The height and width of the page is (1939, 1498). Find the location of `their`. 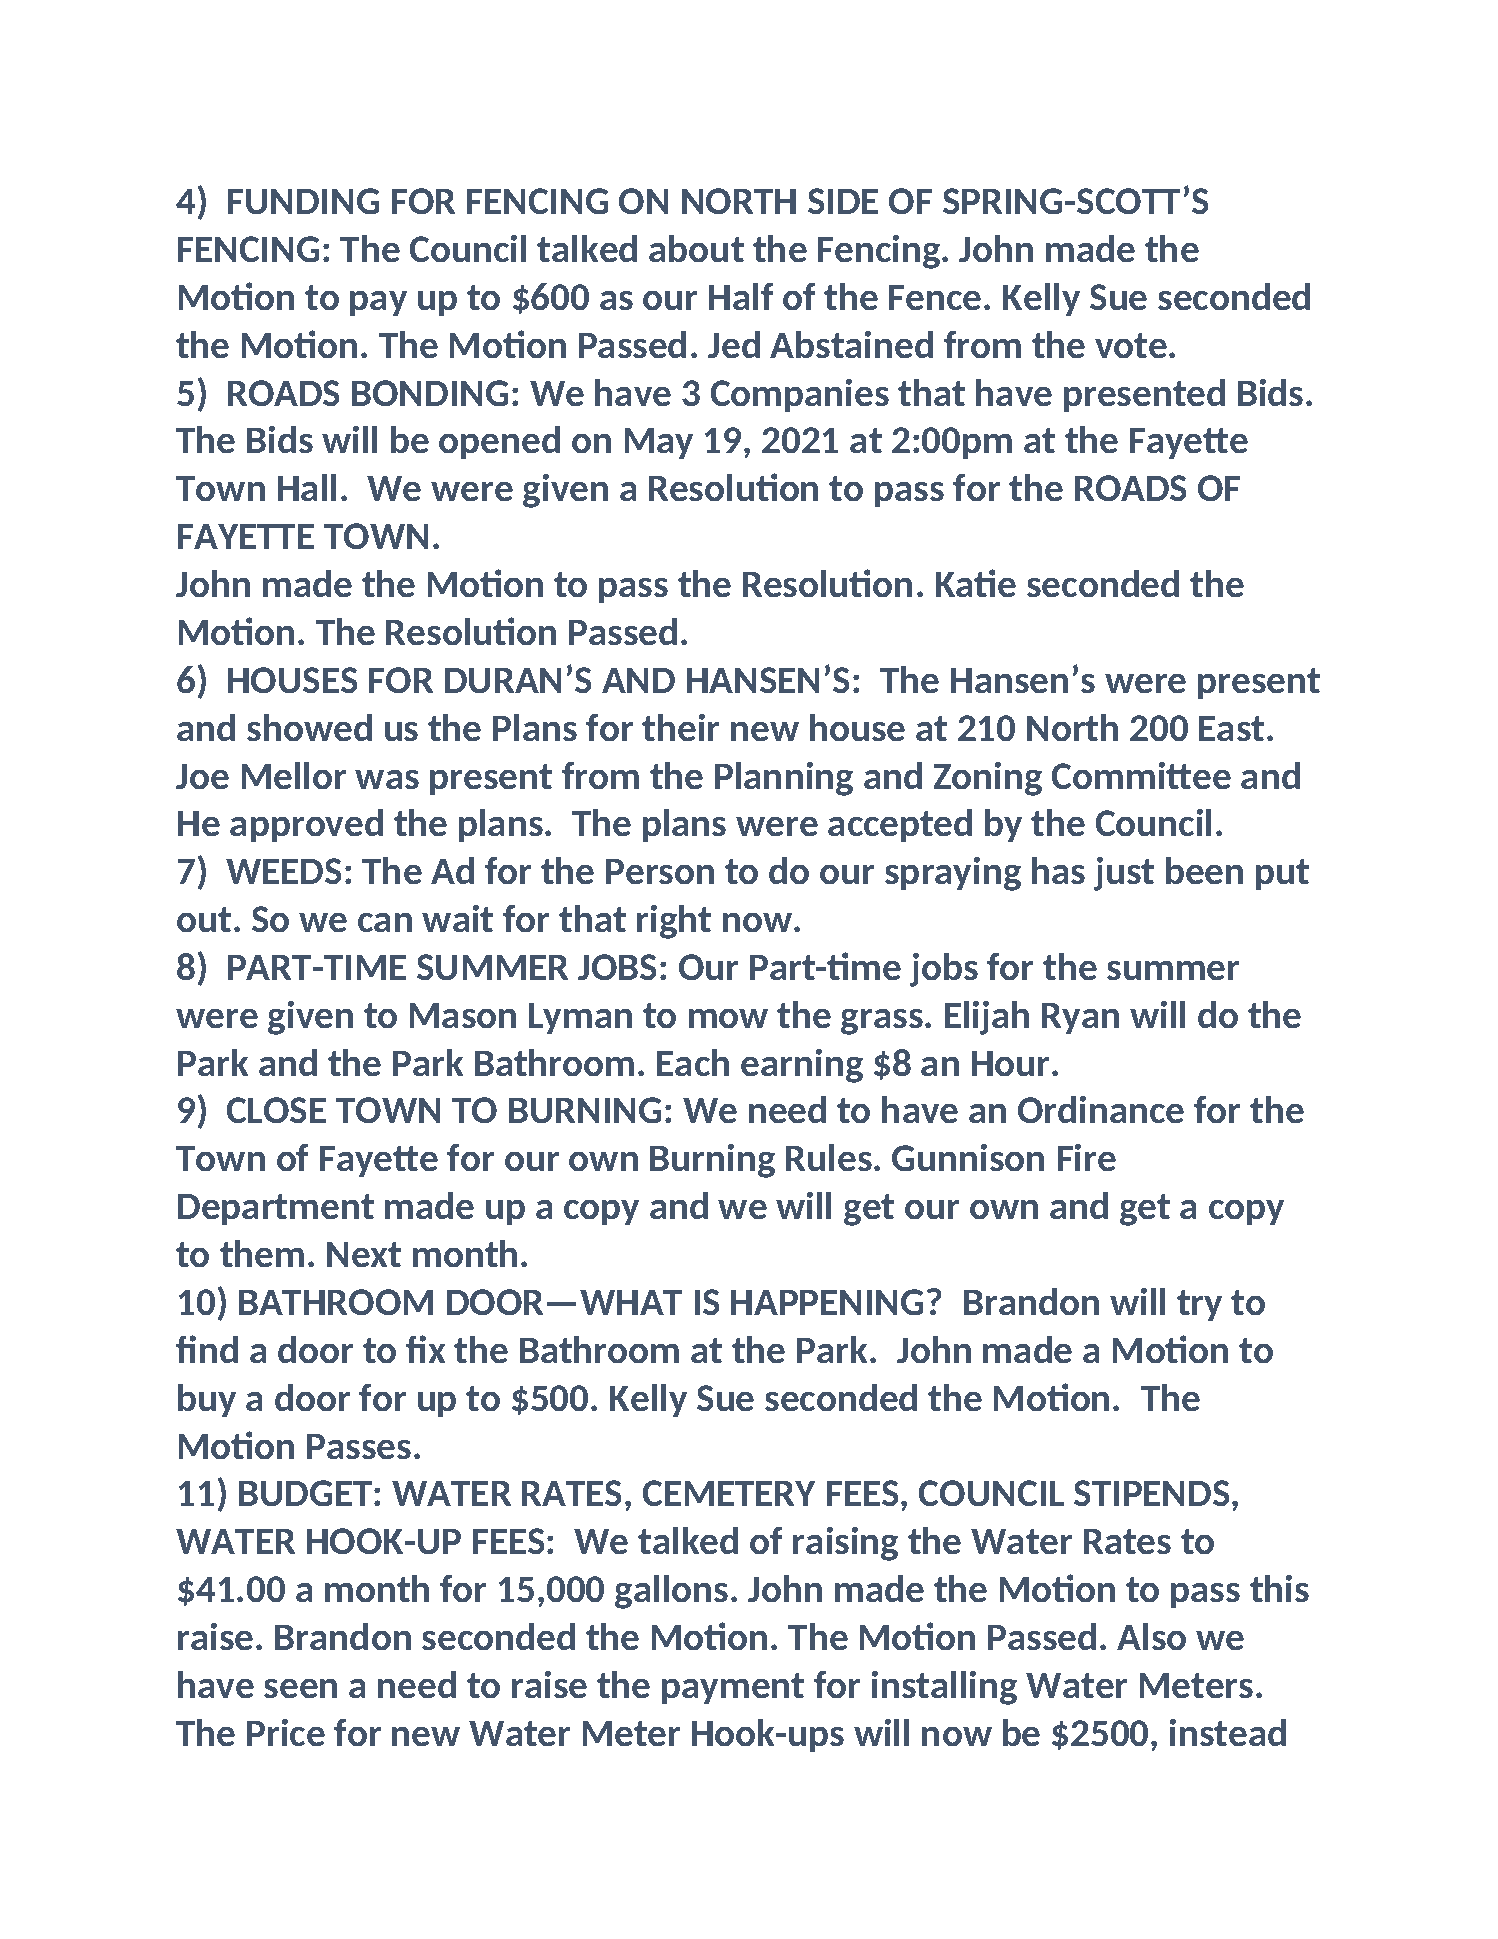

their is located at coordinates (680, 727).
